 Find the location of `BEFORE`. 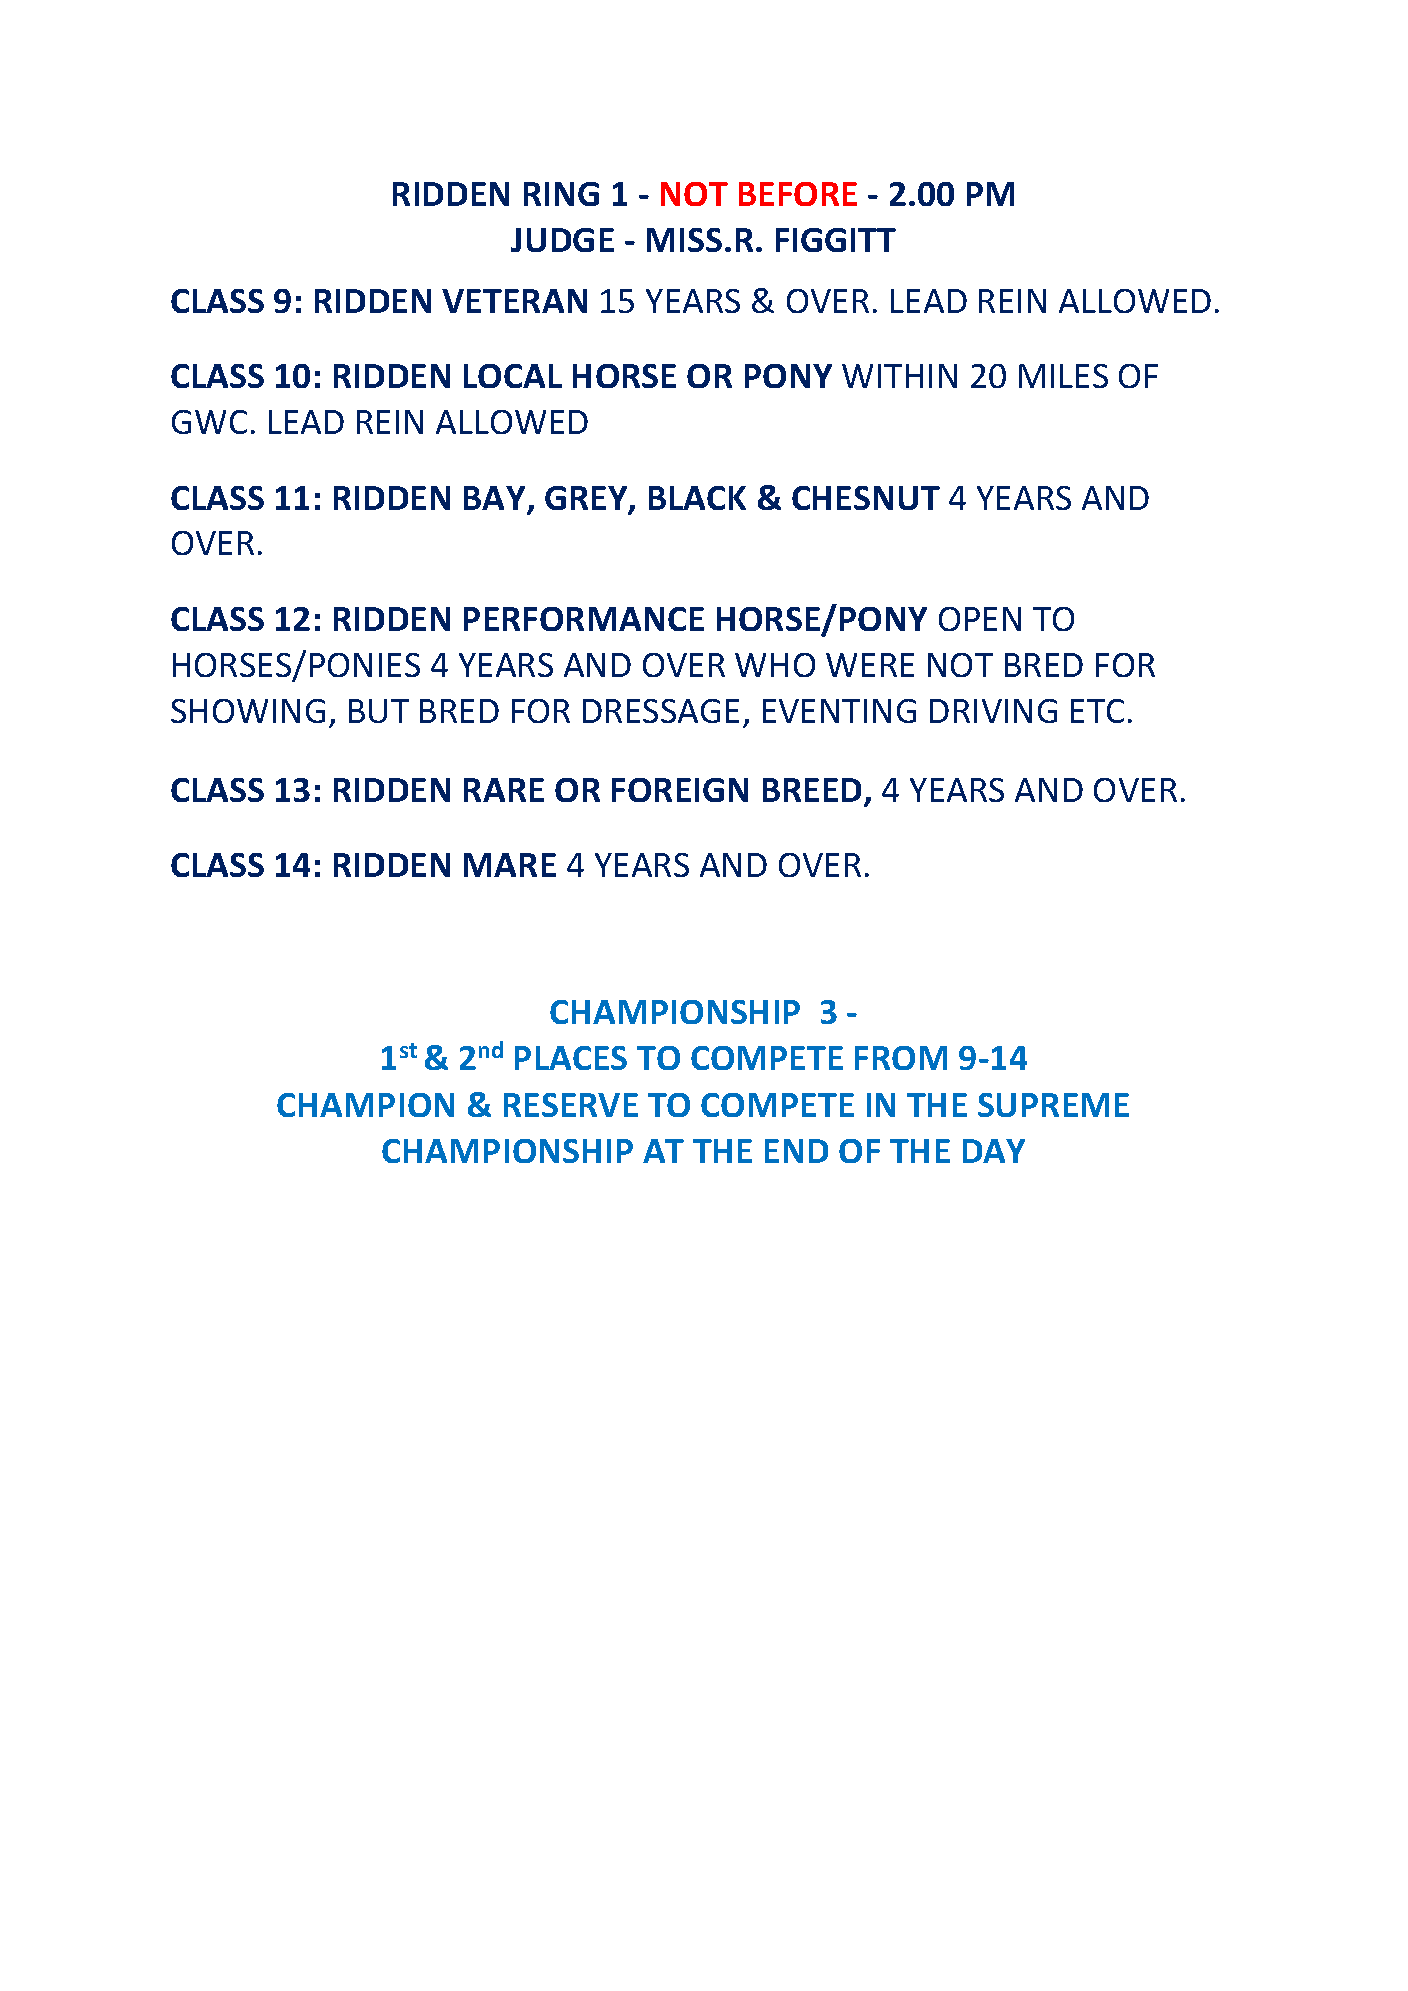

BEFORE is located at coordinates (798, 194).
